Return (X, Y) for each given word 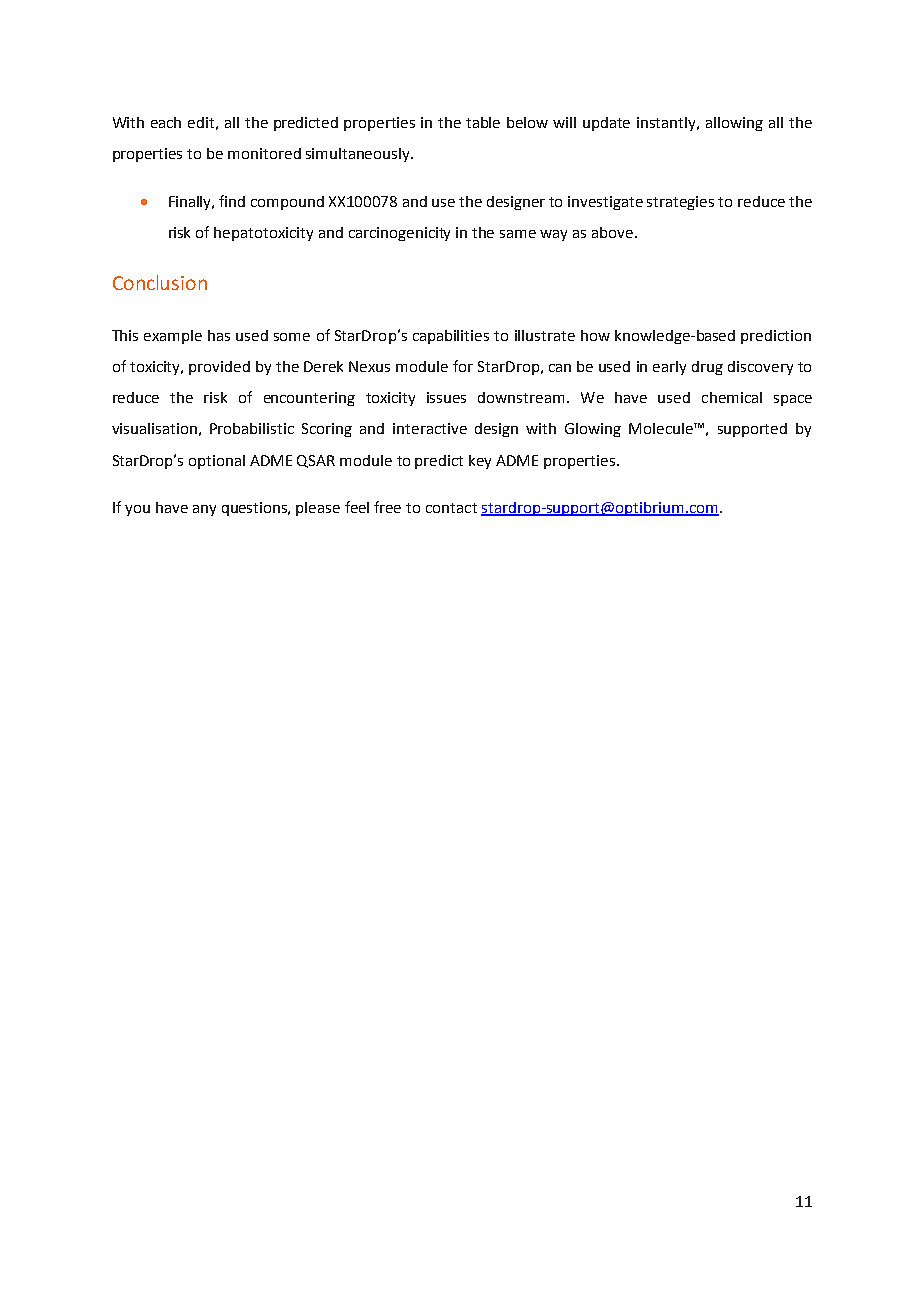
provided (219, 368)
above (612, 232)
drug (707, 368)
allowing (734, 124)
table (483, 122)
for (463, 366)
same (518, 234)
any (204, 510)
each (166, 122)
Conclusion (160, 282)
